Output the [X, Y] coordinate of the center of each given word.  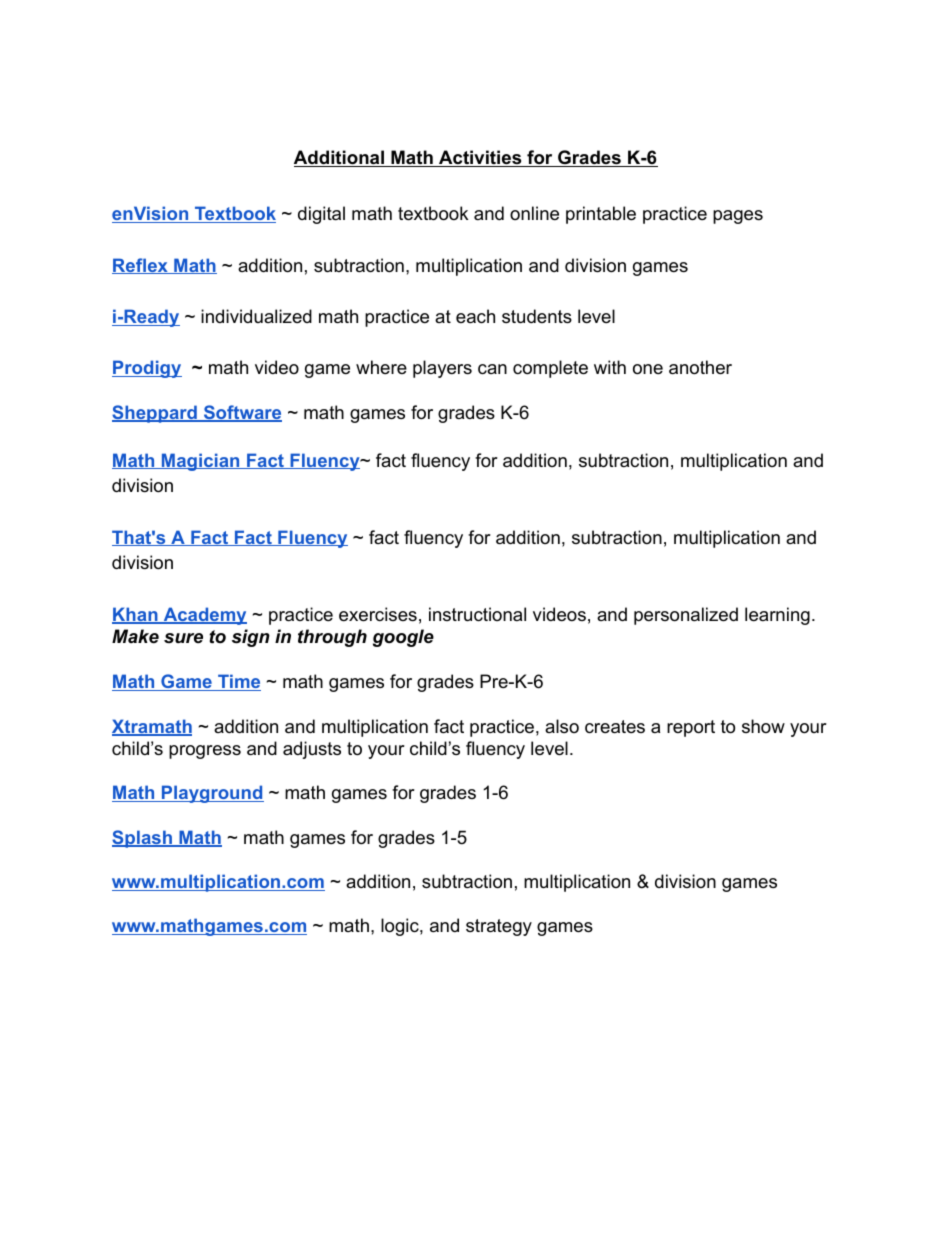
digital [321, 215]
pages [738, 217]
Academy [204, 616]
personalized [686, 616]
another [700, 367]
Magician [201, 462]
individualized [256, 316]
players [442, 369]
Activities [480, 158]
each [475, 316]
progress [205, 752]
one [648, 369]
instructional [477, 614]
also [562, 726]
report [691, 728]
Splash [143, 839]
